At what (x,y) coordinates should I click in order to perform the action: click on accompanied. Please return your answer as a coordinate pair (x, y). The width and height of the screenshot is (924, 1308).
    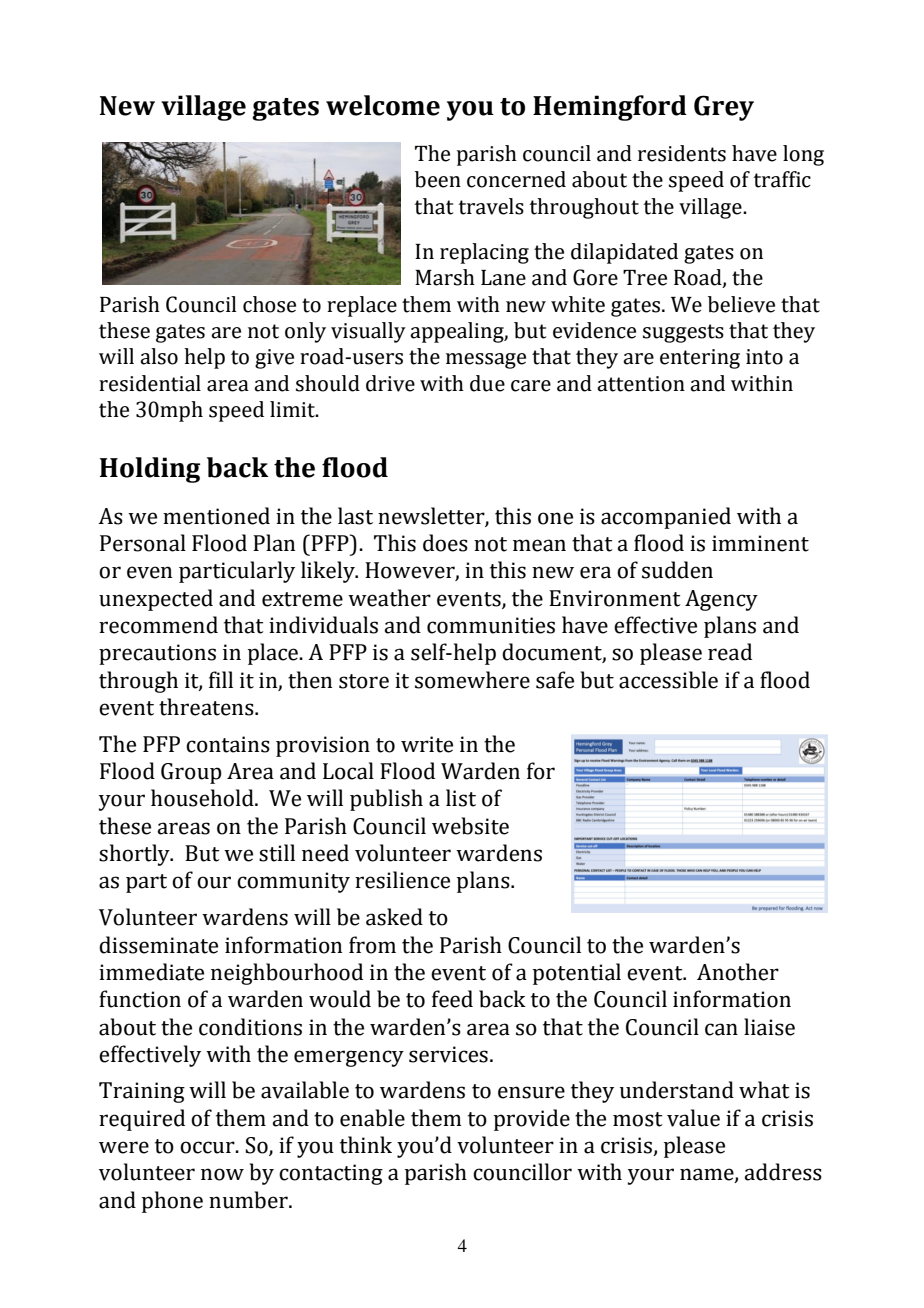
    Looking at the image, I should click on (666, 518).
